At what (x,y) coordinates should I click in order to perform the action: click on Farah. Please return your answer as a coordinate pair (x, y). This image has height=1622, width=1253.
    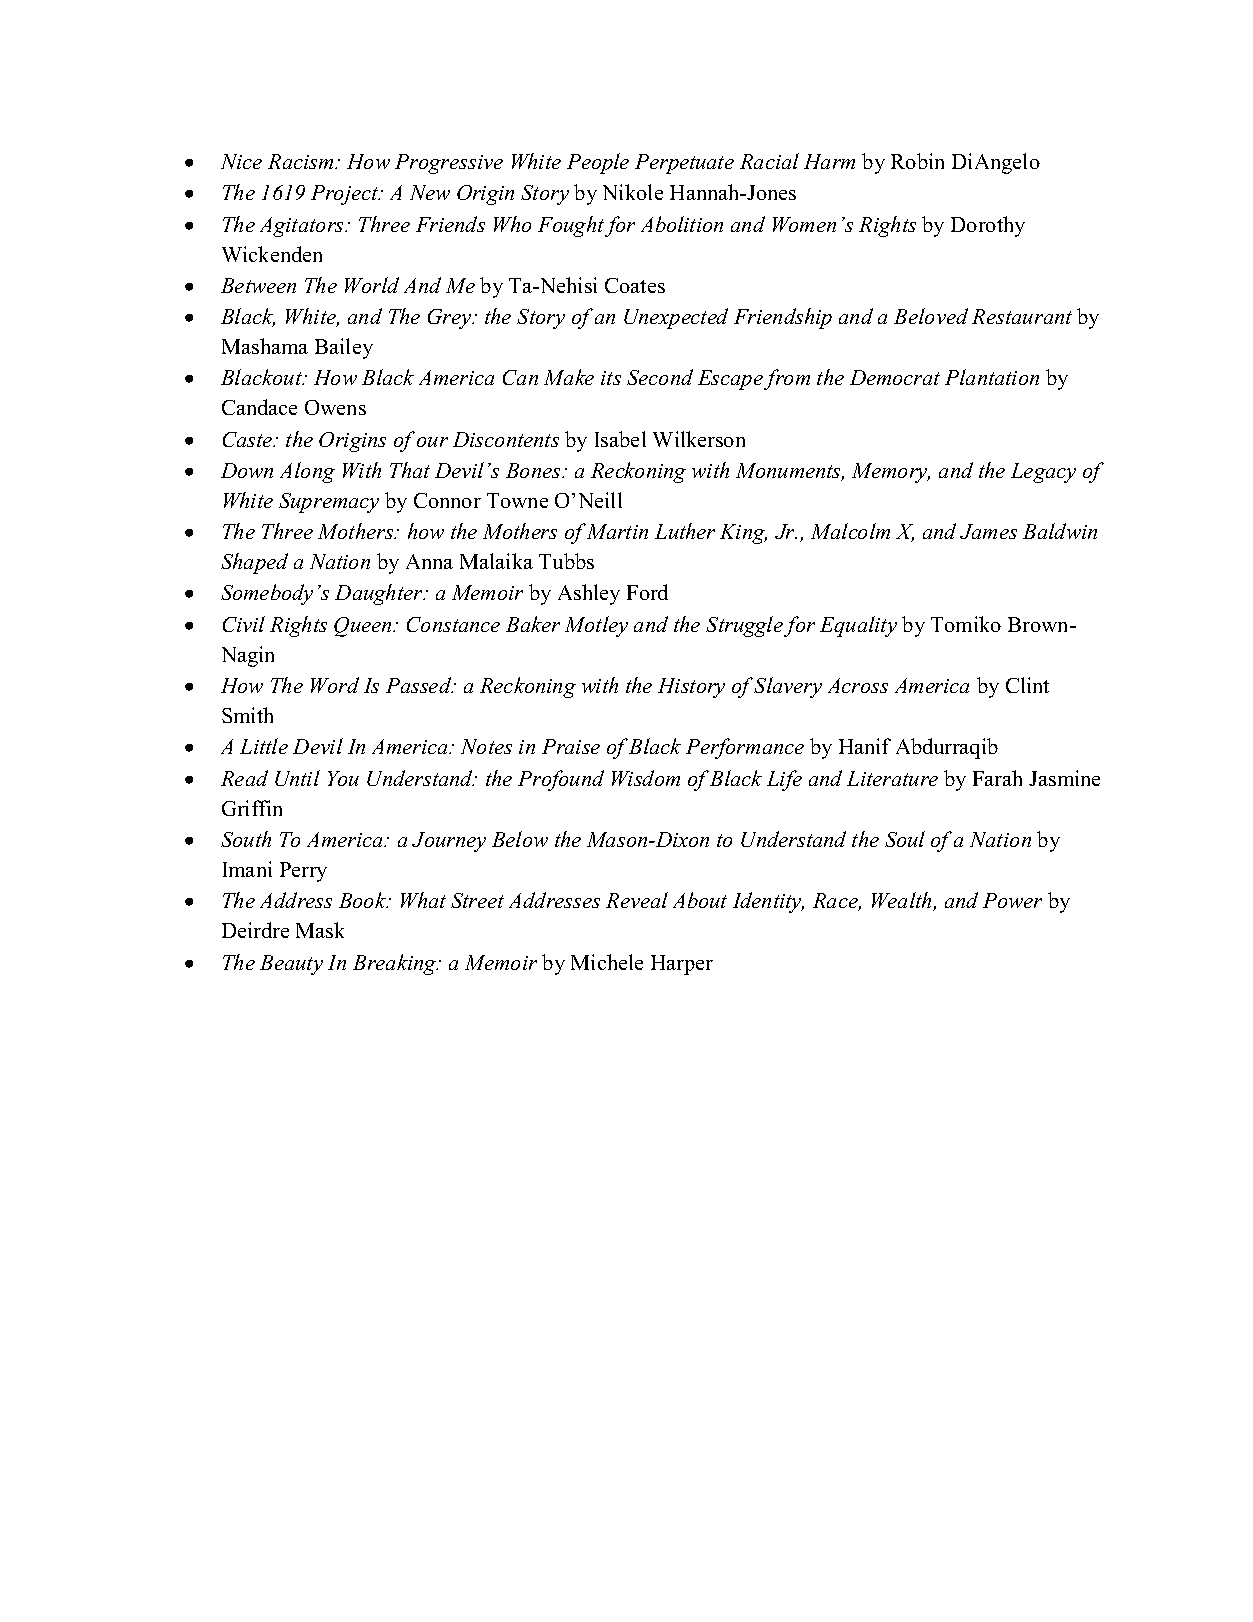
    Looking at the image, I should click on (997, 778).
